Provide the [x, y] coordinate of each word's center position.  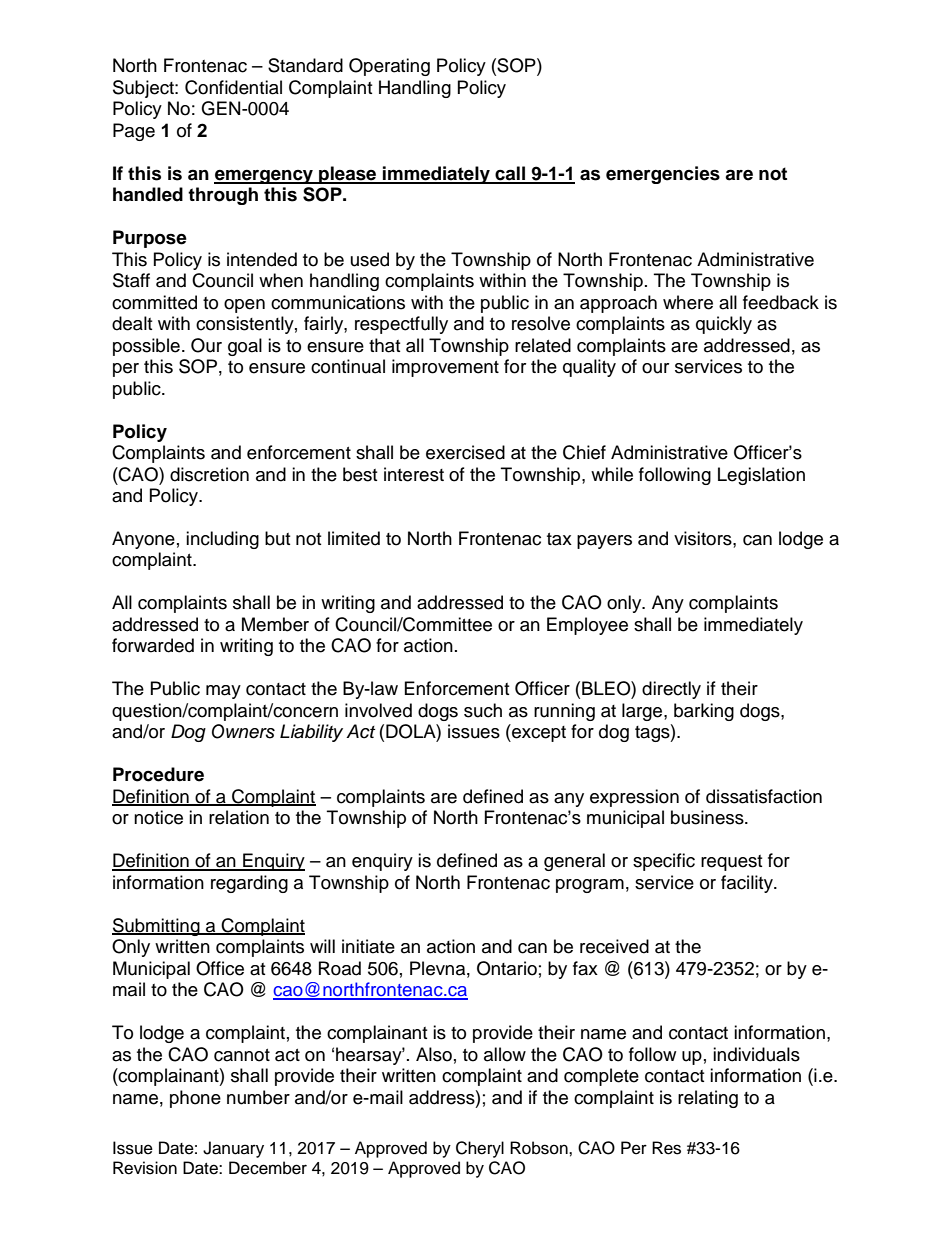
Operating [389, 67]
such [483, 710]
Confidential [233, 87]
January [233, 1149]
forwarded [153, 645]
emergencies [663, 175]
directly [671, 690]
